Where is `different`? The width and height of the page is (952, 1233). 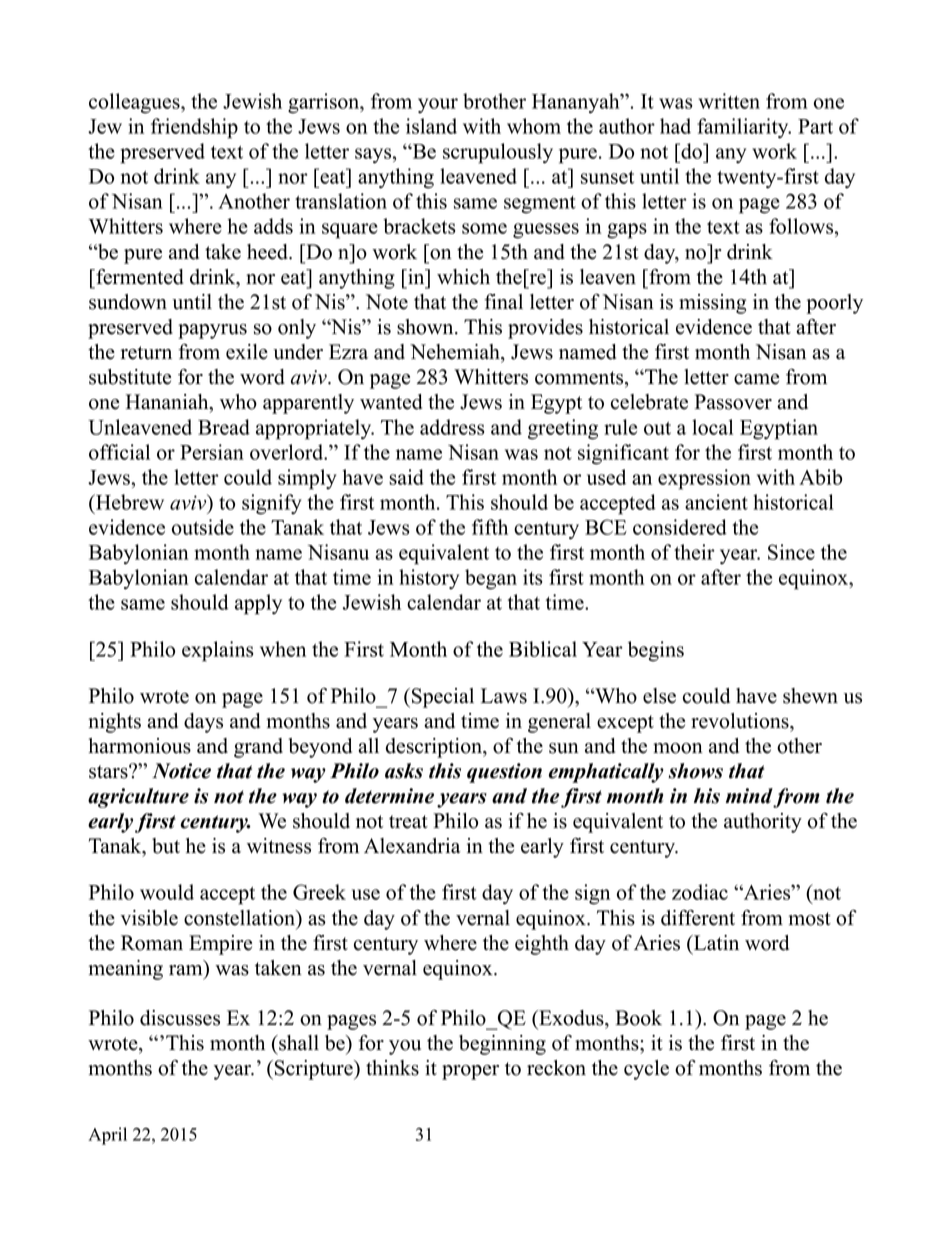 different is located at coordinates (698, 918).
